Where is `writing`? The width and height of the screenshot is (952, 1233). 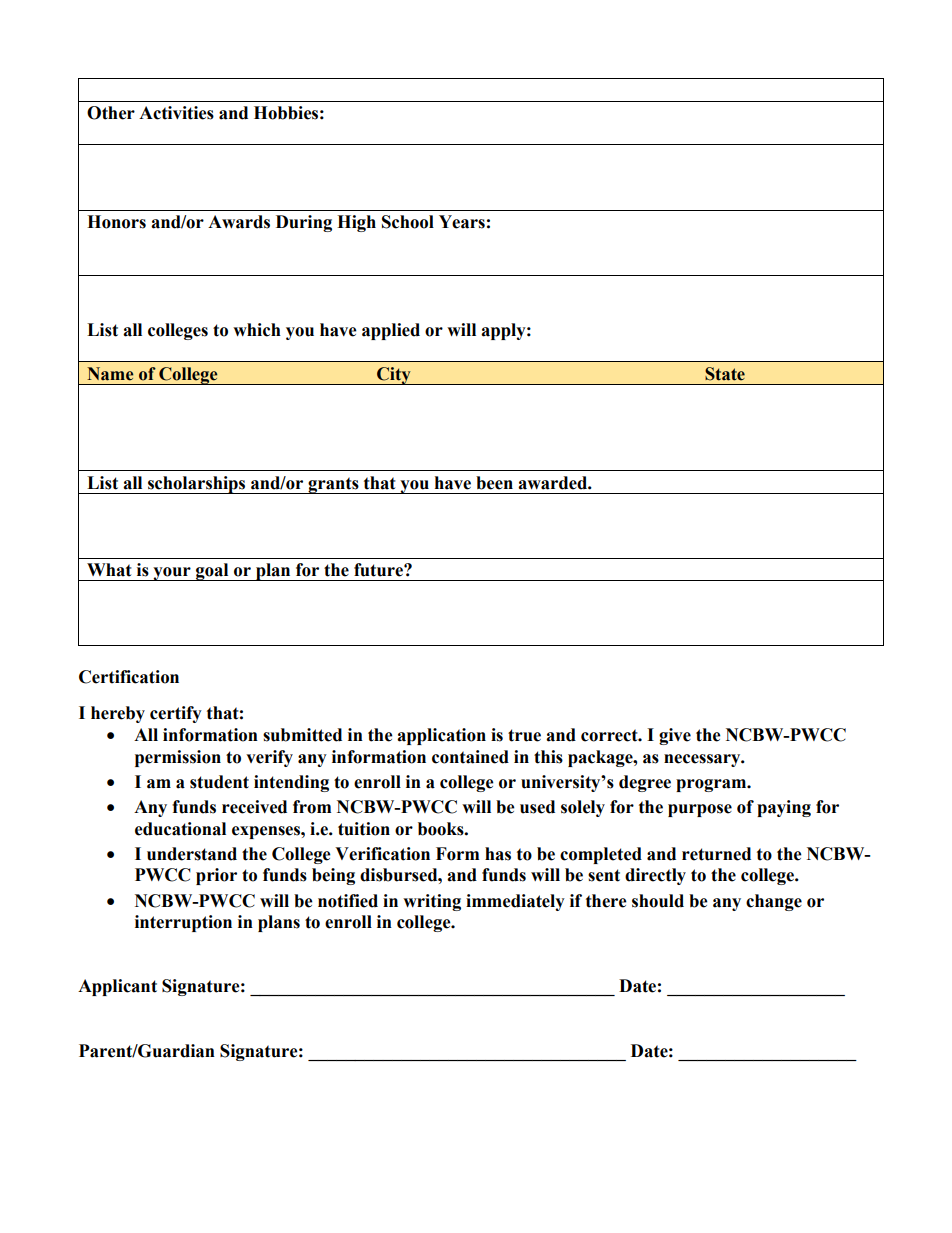
writing is located at coordinates (432, 902).
